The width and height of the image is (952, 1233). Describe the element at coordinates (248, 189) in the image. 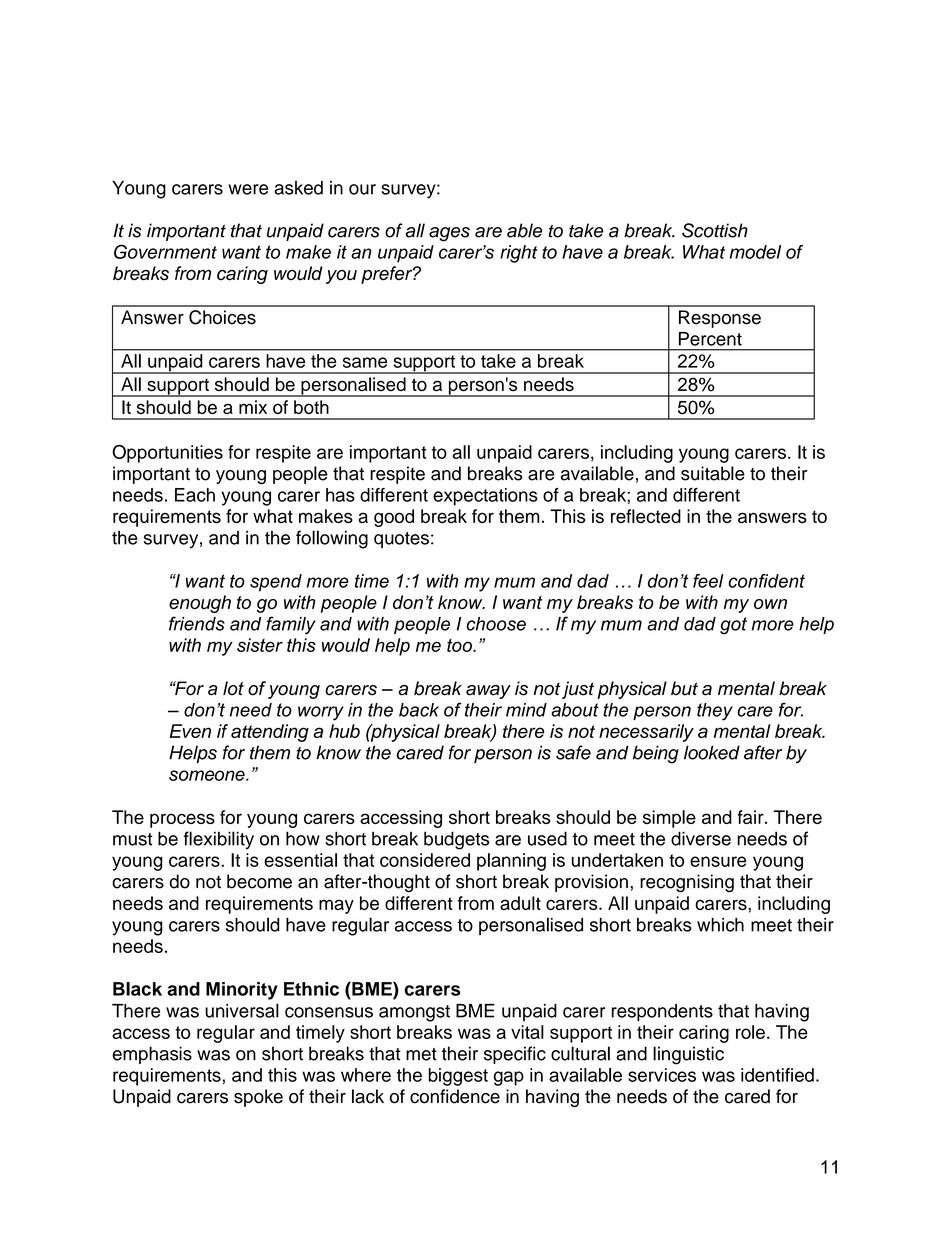

I see `were` at that location.
